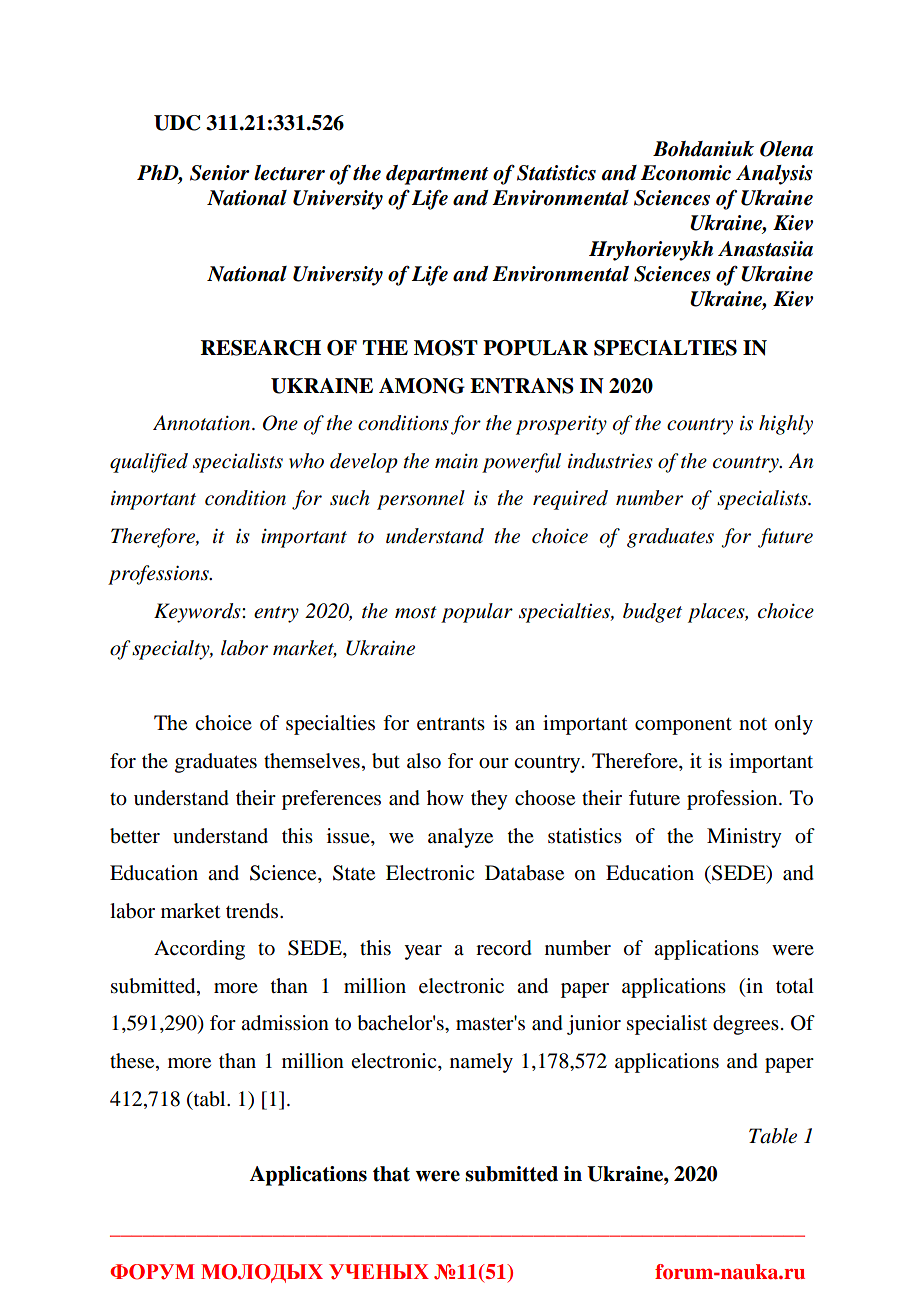 The image size is (924, 1308). I want to click on Senior, so click(220, 173).
